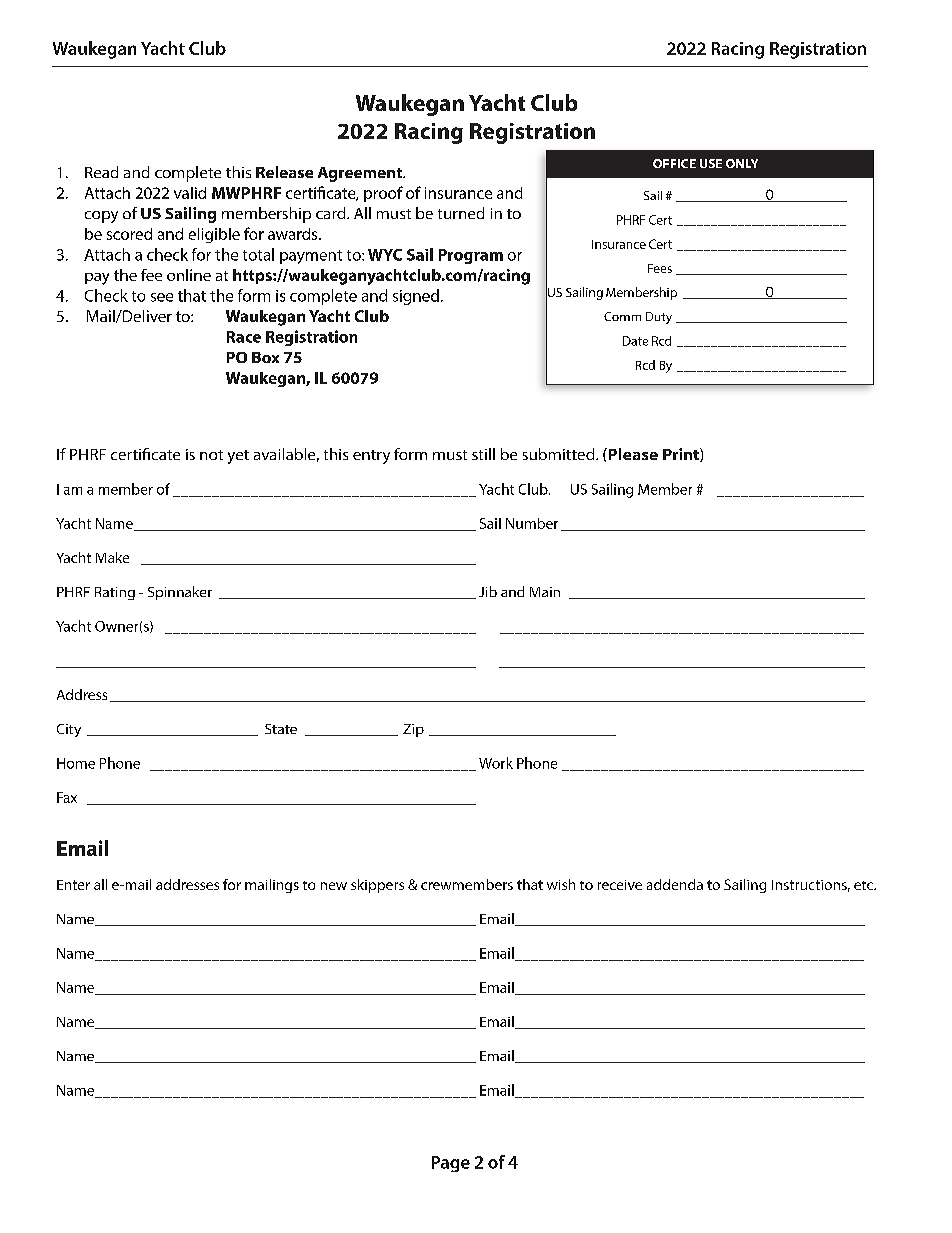  I want to click on skippers, so click(377, 886).
